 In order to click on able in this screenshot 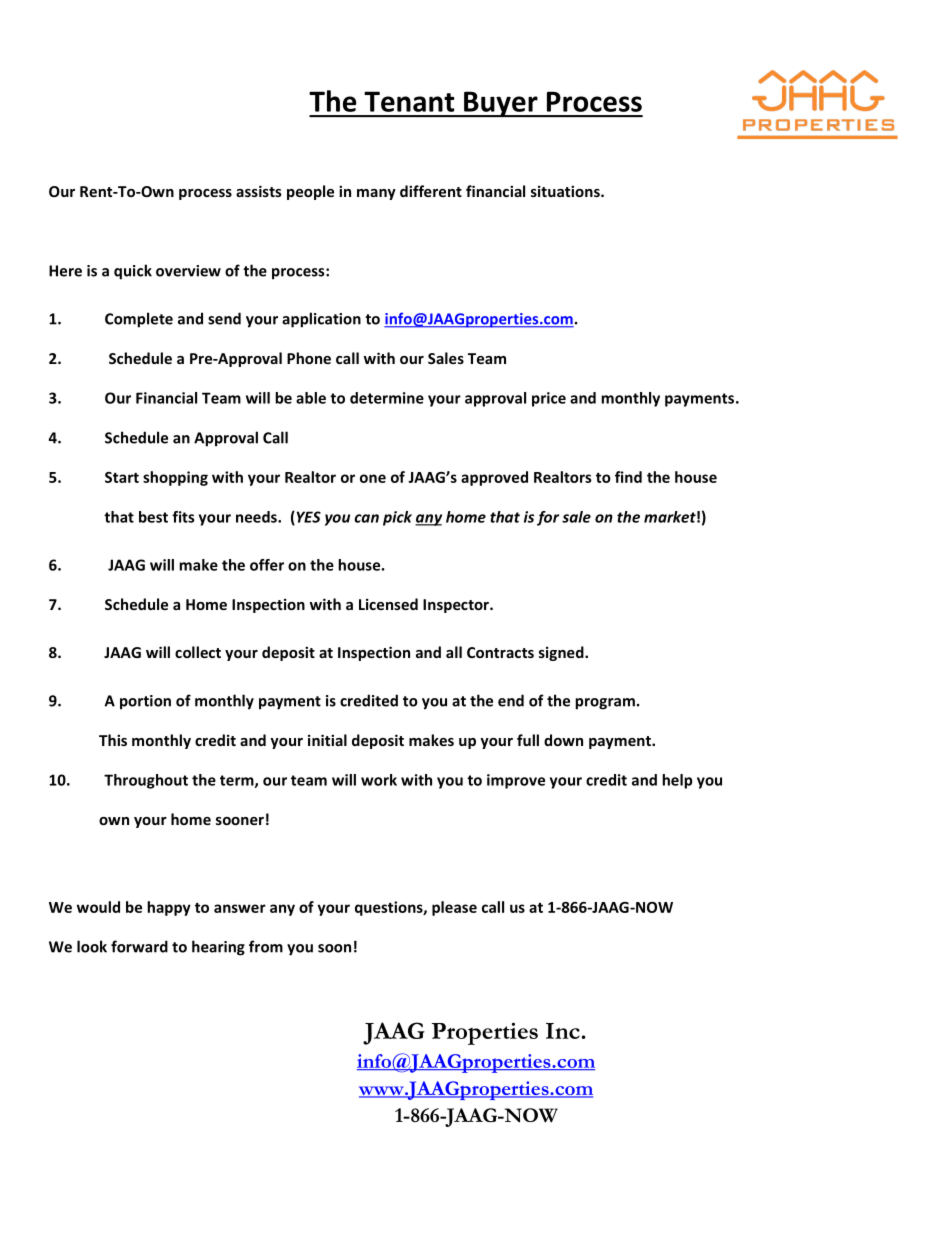, I will do `click(311, 398)`.
